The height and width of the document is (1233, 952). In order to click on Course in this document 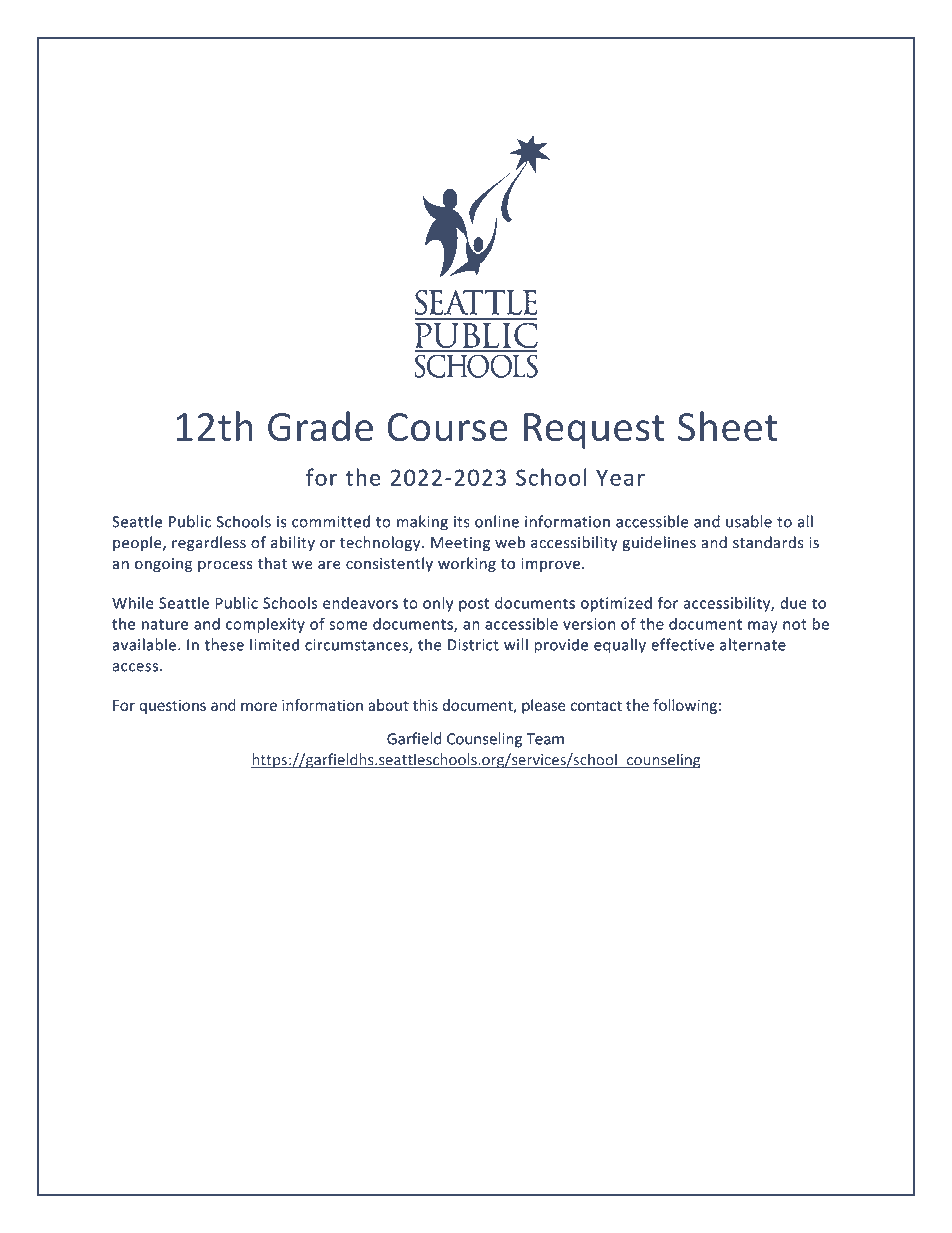, I will do `click(447, 427)`.
